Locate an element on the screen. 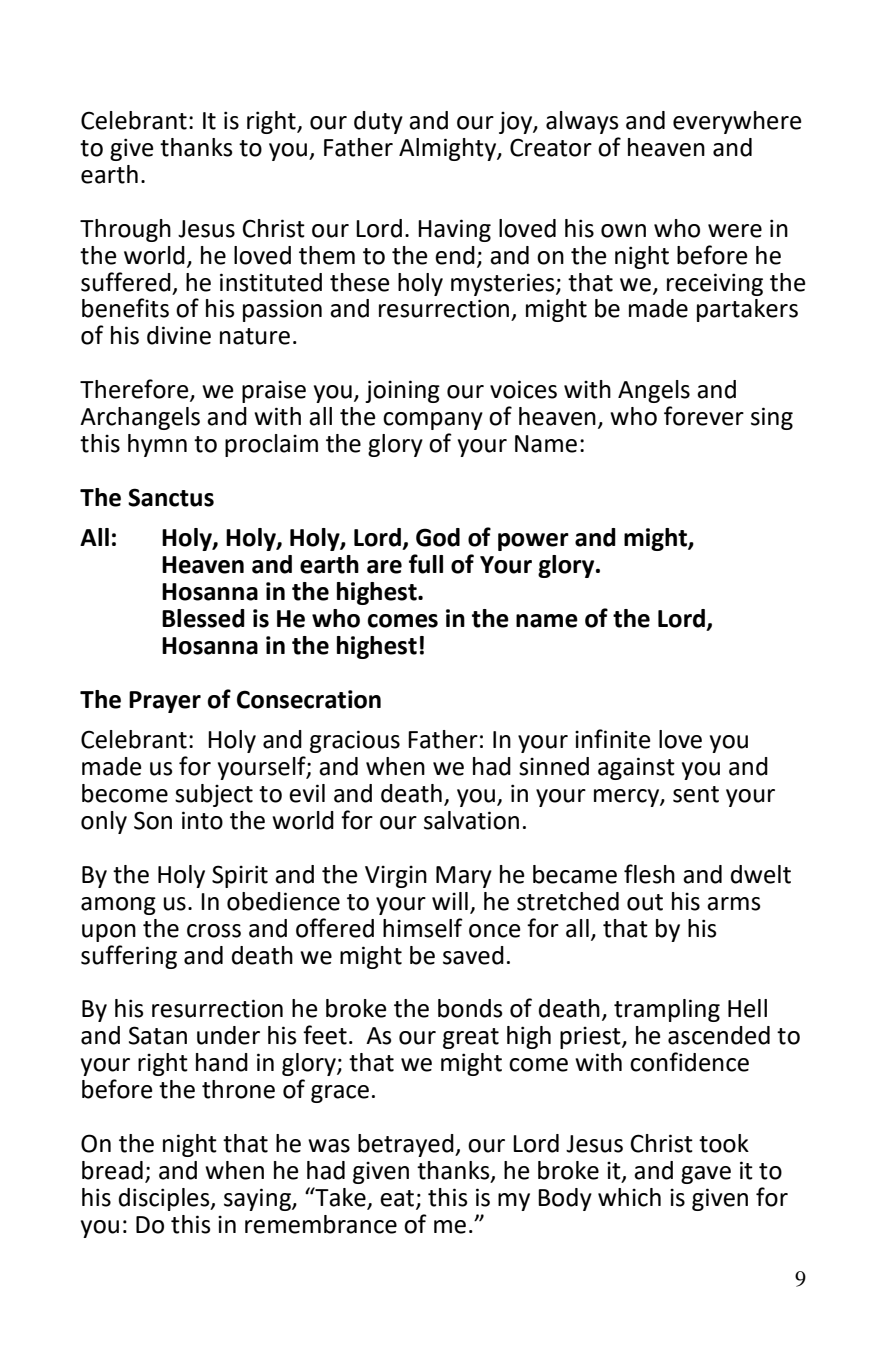 The height and width of the screenshot is (1372, 887). gracious is located at coordinates (355, 741).
